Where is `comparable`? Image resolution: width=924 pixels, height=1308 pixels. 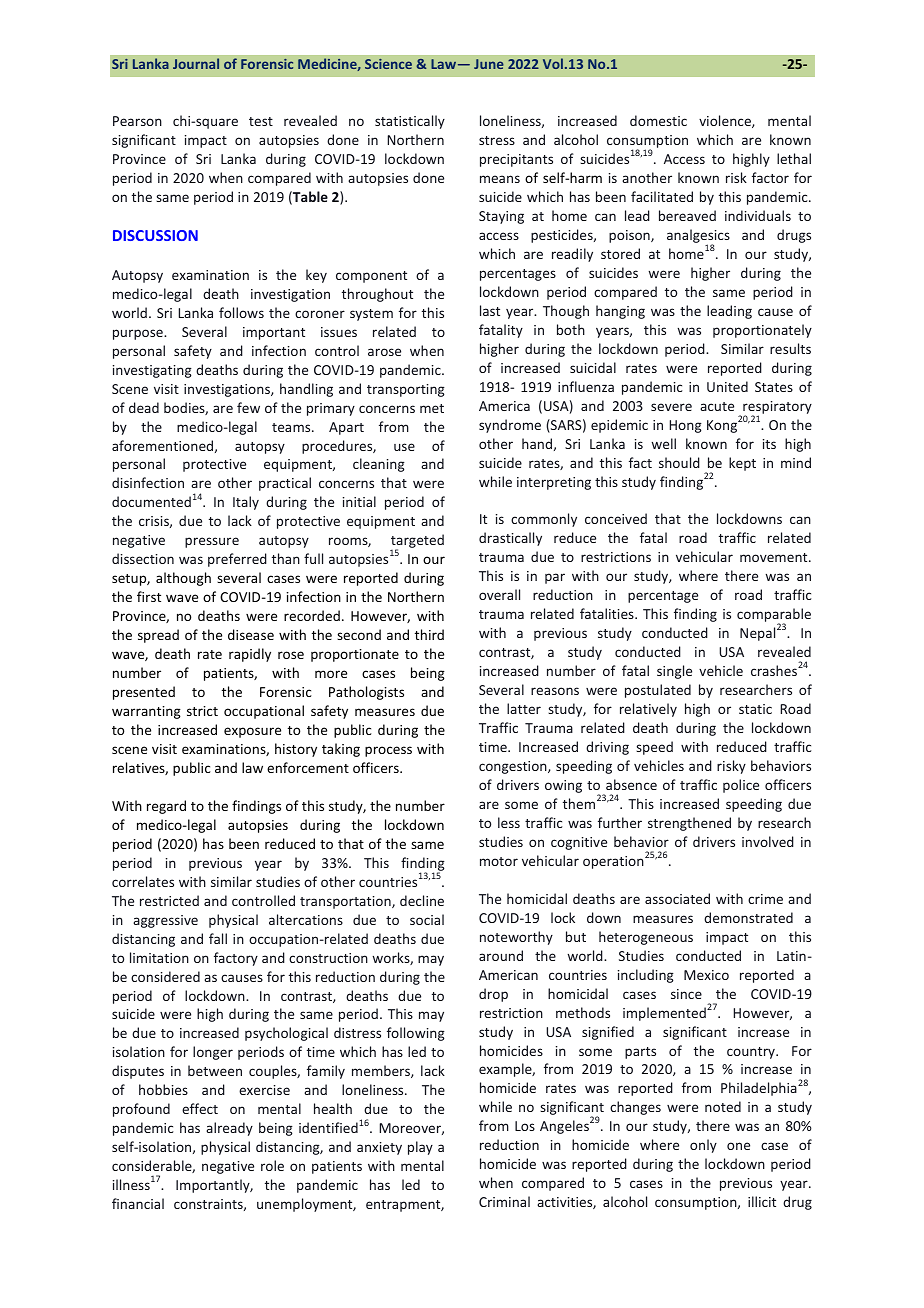 comparable is located at coordinates (774, 616).
